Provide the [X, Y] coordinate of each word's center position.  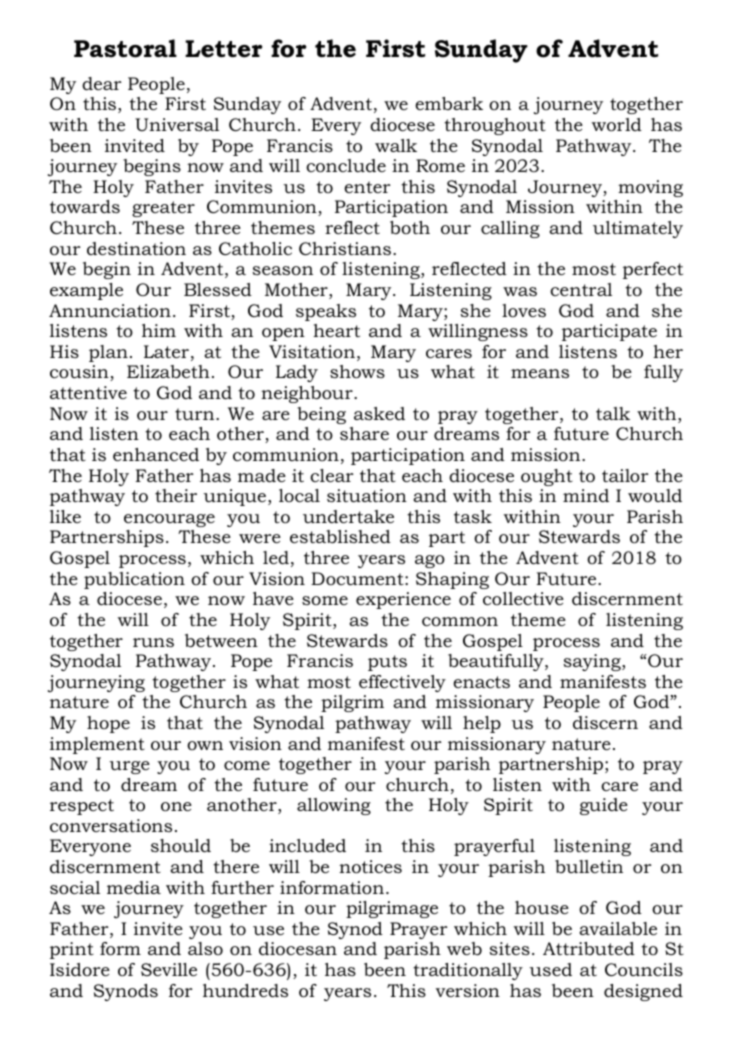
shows [357, 371]
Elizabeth [168, 372]
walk [396, 145]
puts [387, 663]
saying [593, 662]
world [617, 124]
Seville [169, 969]
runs [153, 642]
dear [101, 84]
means [540, 373]
